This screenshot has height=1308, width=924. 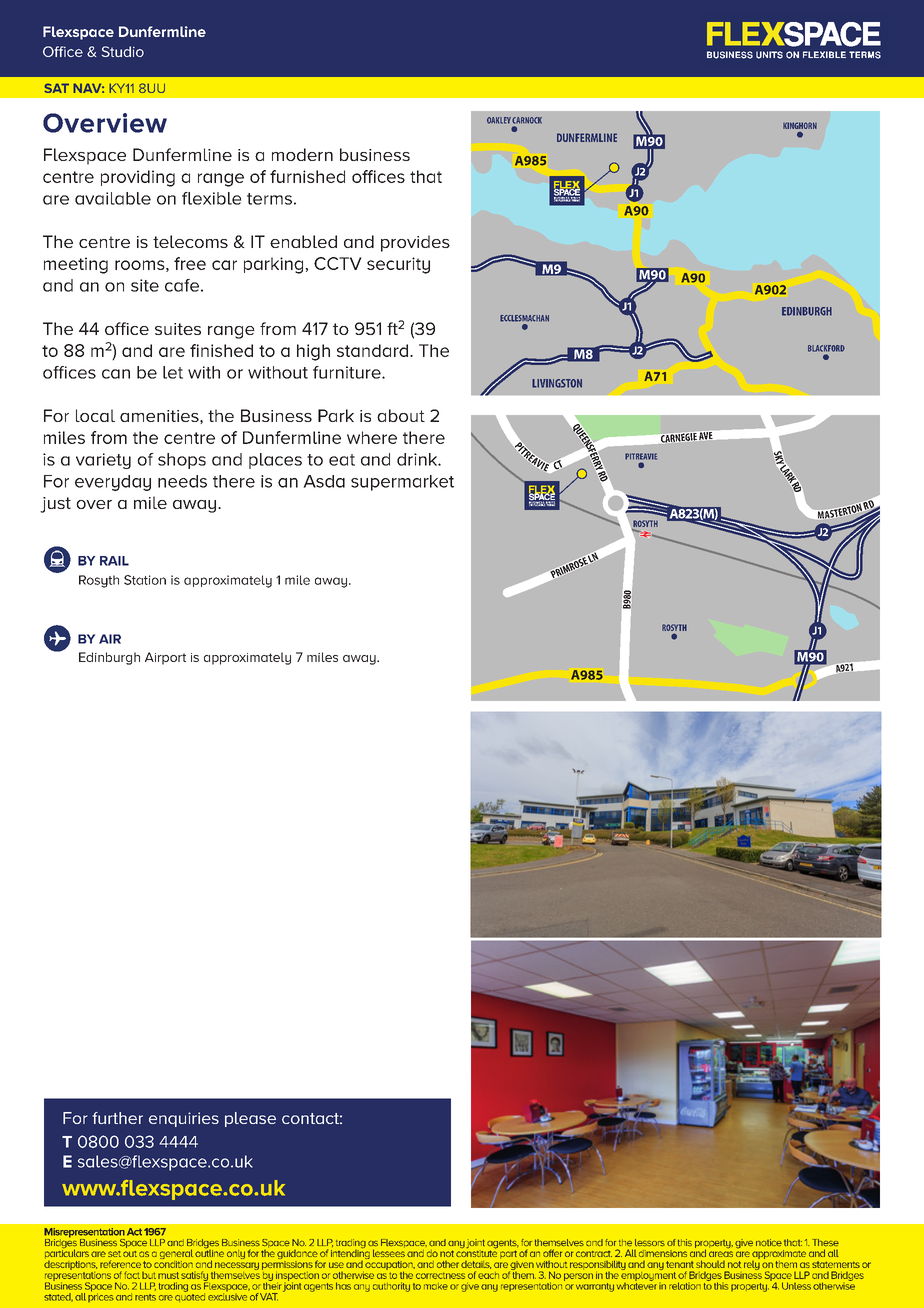 What do you see at coordinates (250, 1119) in the screenshot?
I see `please` at bounding box center [250, 1119].
